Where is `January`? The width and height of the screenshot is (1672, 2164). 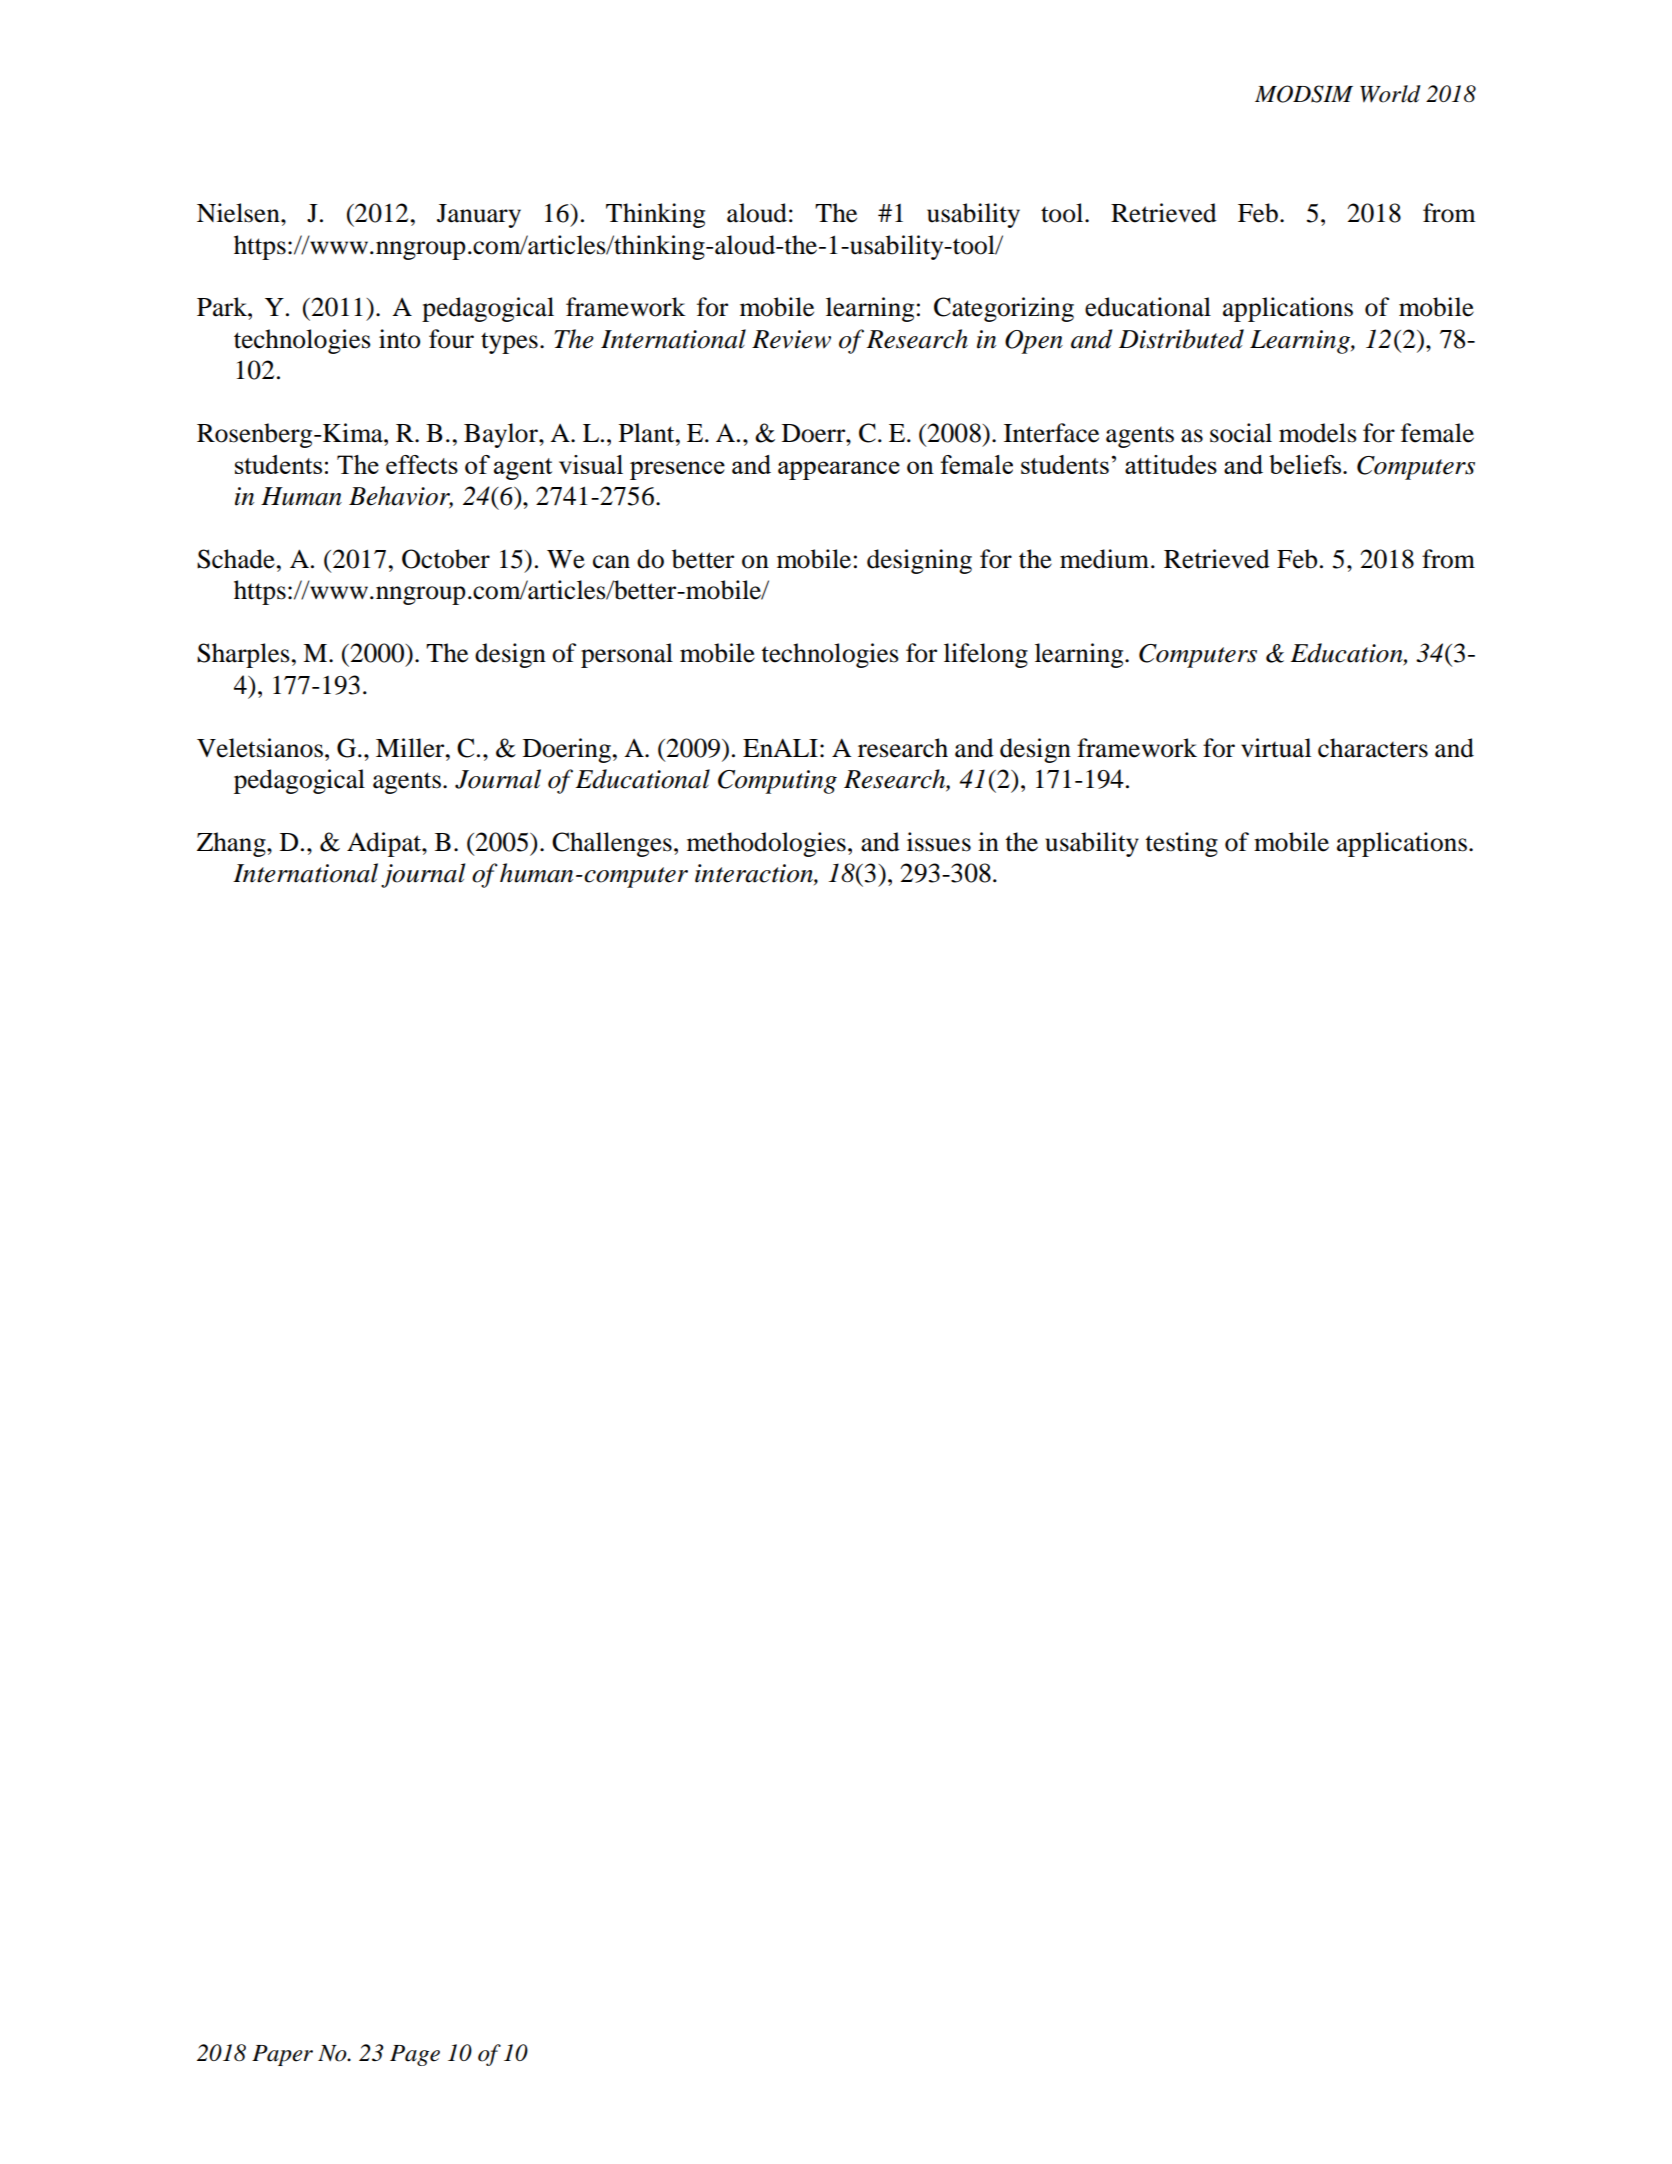 January is located at coordinates (479, 216).
